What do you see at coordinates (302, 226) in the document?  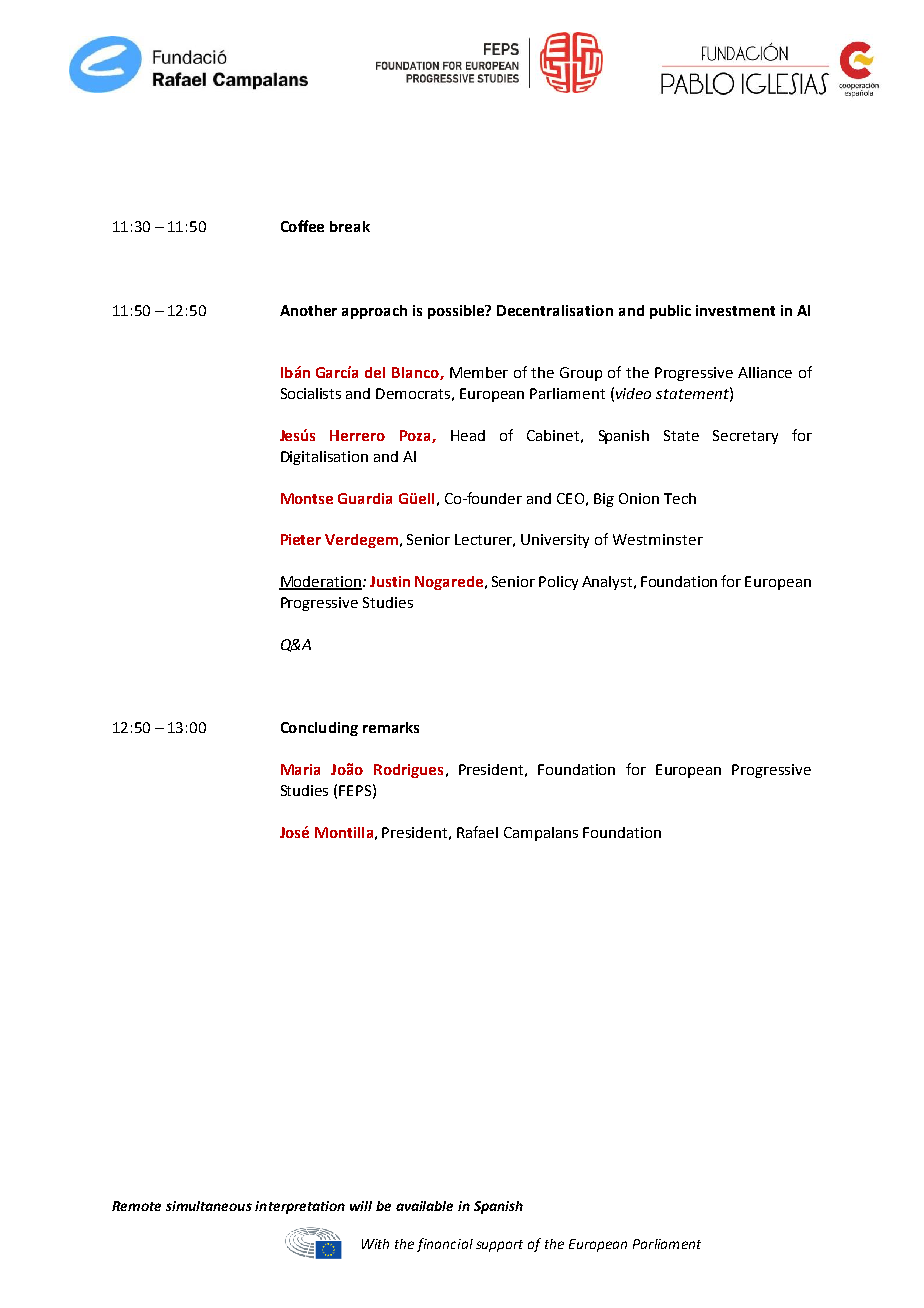 I see `Coffee` at bounding box center [302, 226].
